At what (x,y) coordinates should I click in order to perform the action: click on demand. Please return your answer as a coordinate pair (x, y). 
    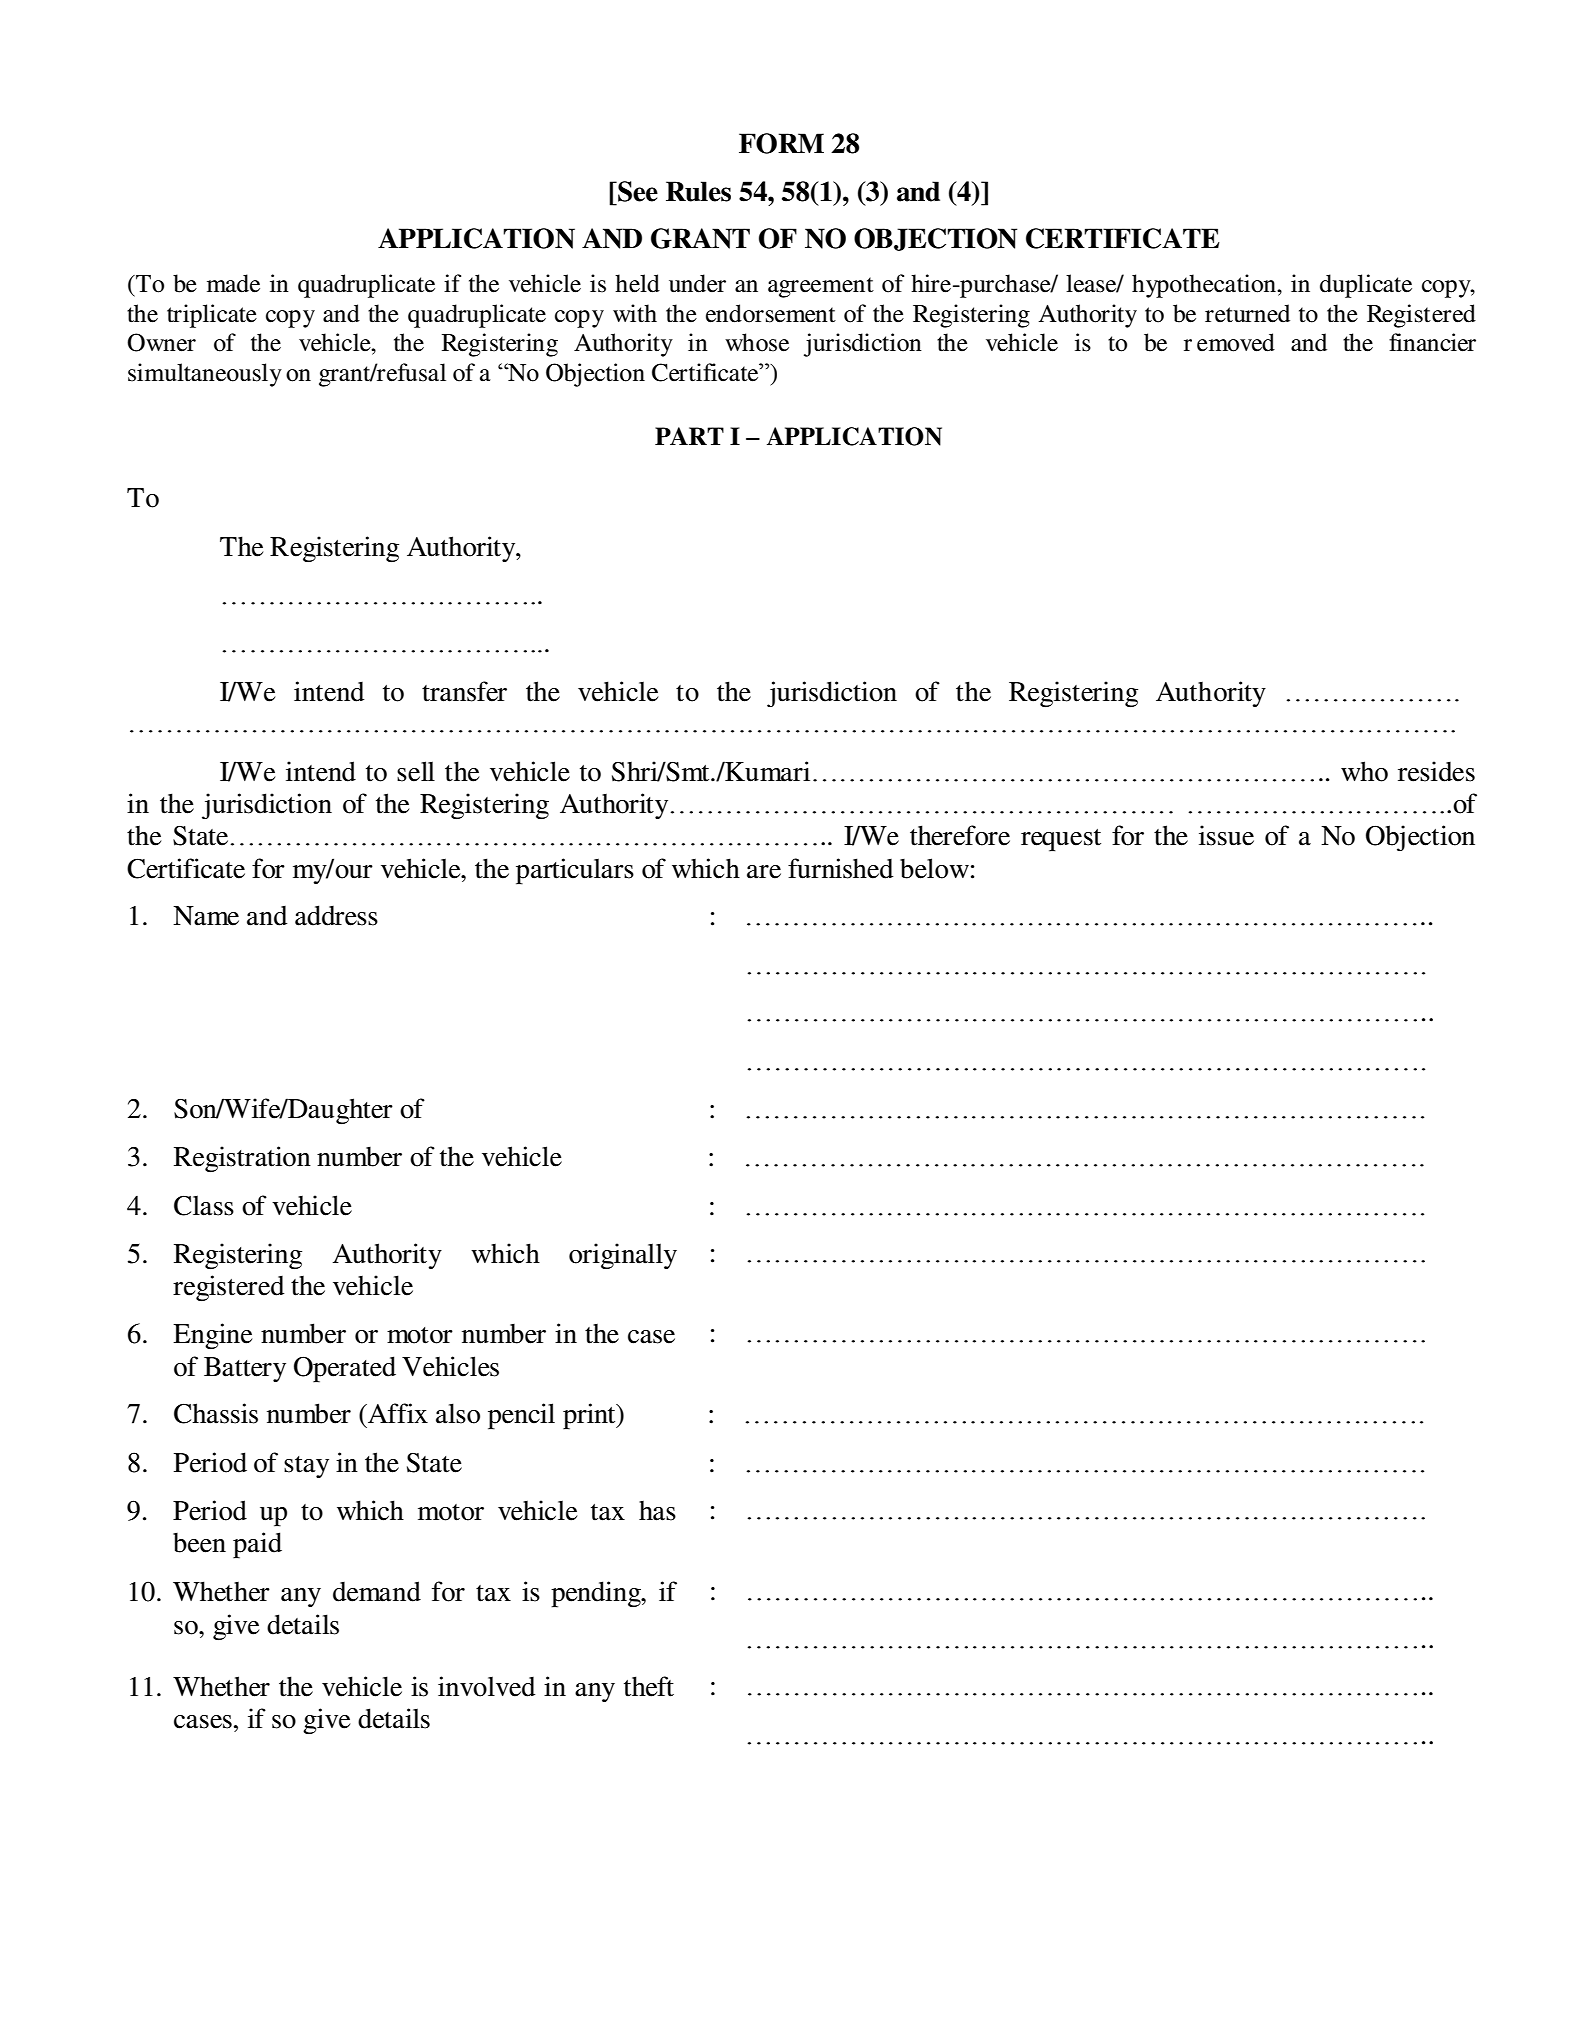
    Looking at the image, I should click on (377, 1591).
